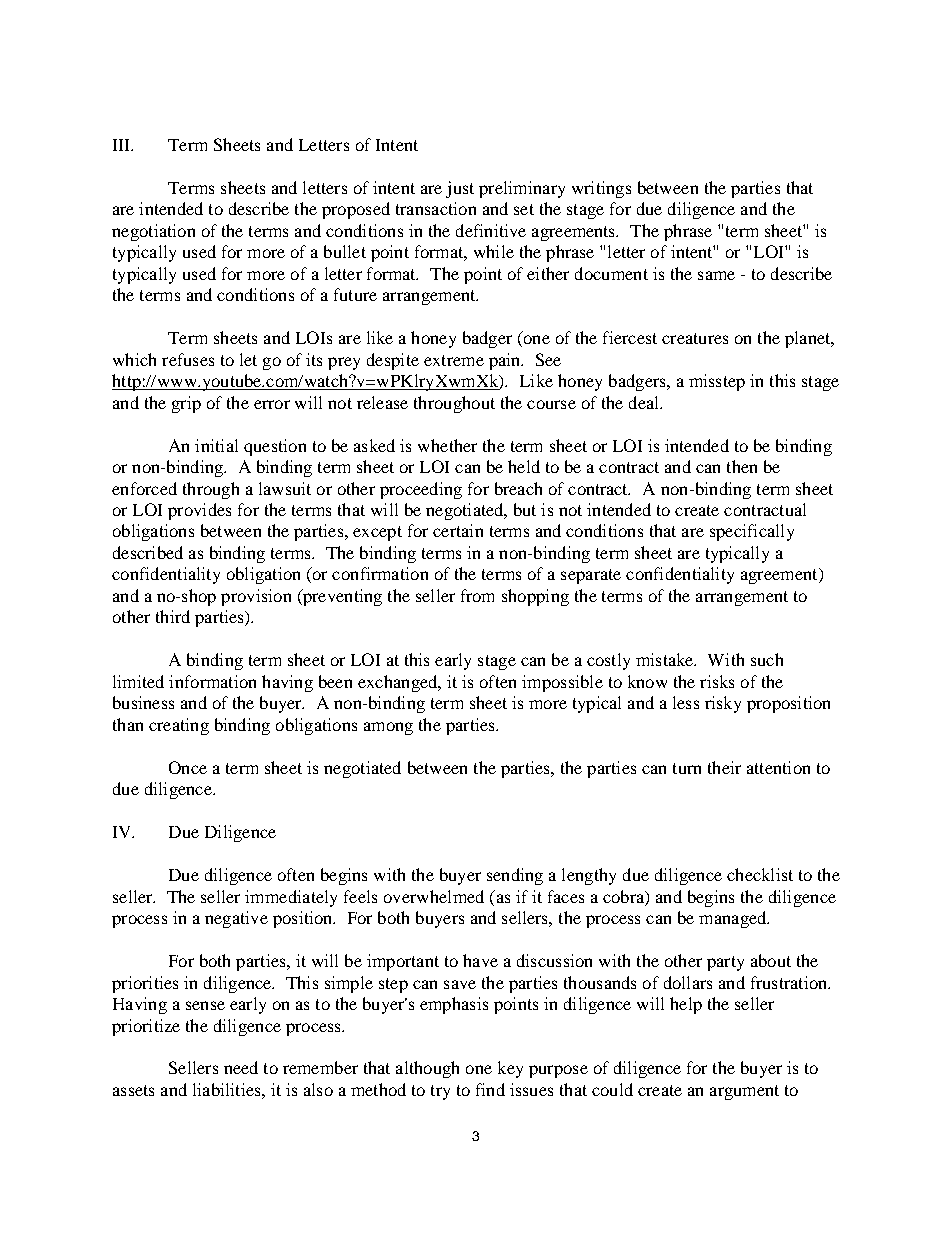 The height and width of the page is (1233, 952). I want to click on from, so click(477, 595).
